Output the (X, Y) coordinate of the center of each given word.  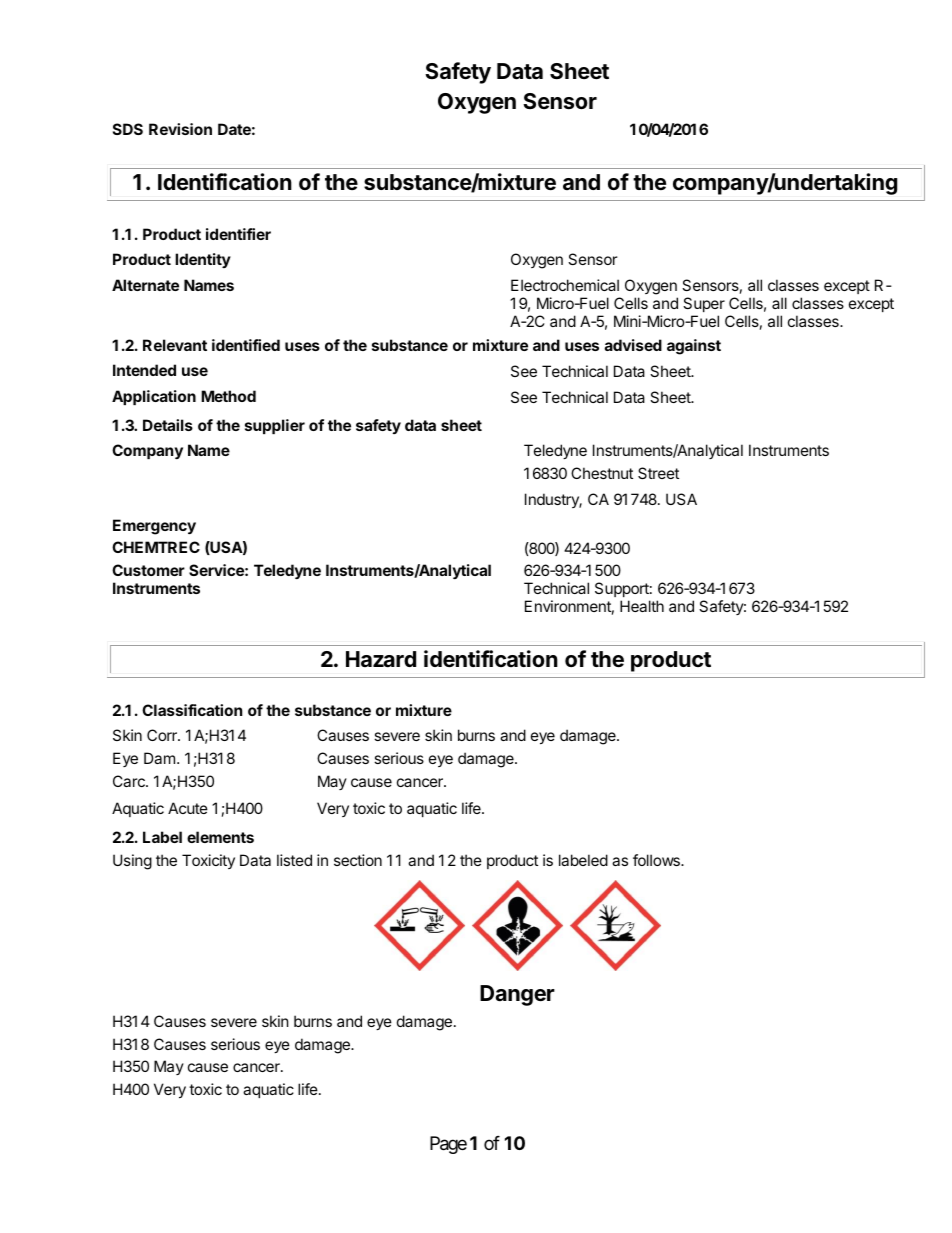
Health (642, 606)
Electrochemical (565, 285)
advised (633, 345)
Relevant (175, 345)
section (358, 860)
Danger (517, 995)
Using (132, 862)
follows (657, 860)
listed (294, 860)
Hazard (381, 659)
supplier (275, 426)
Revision (180, 129)
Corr (163, 735)
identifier (238, 234)
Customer (148, 570)
